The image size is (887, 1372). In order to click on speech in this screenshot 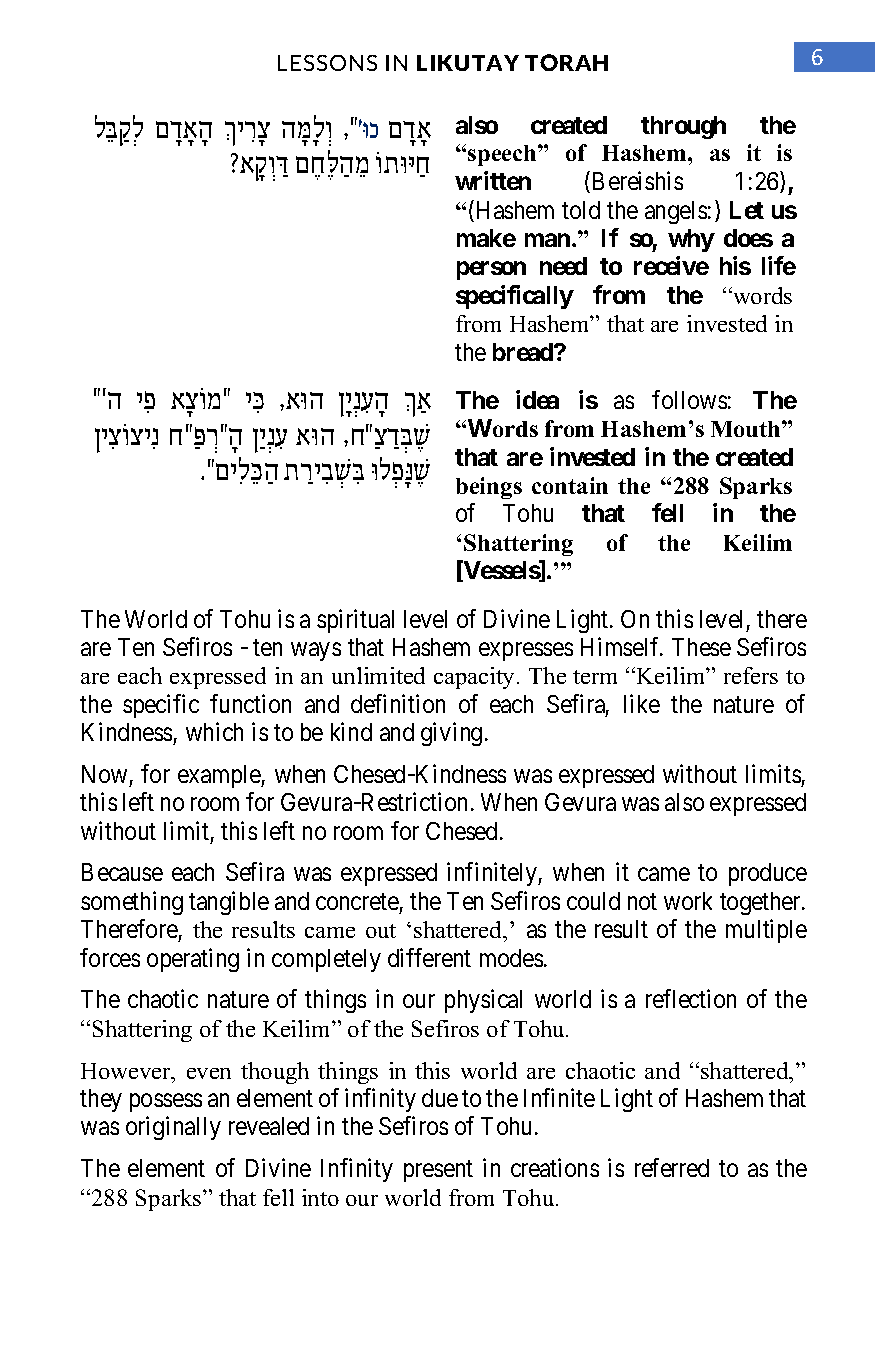, I will do `click(503, 155)`.
